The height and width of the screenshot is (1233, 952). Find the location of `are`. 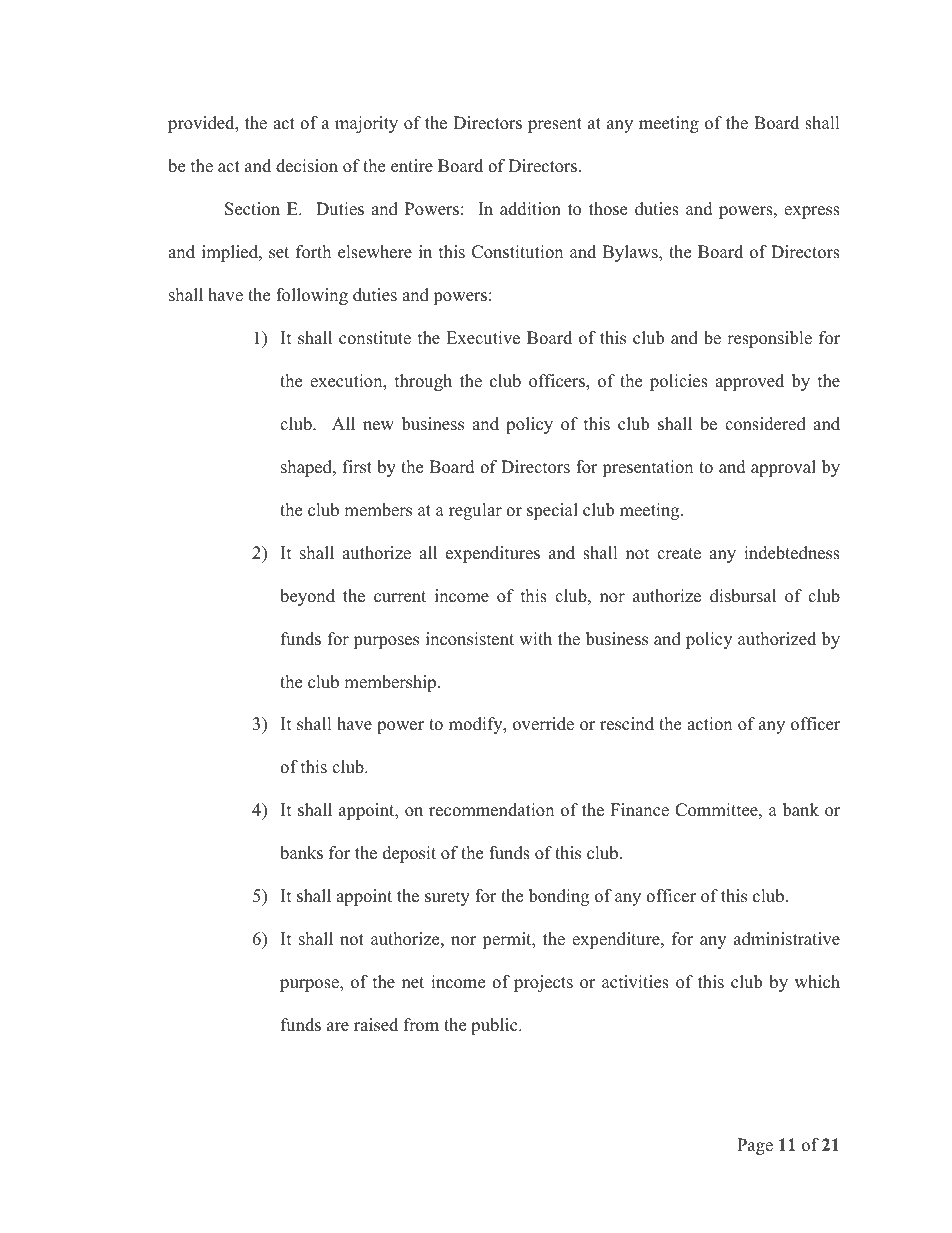

are is located at coordinates (338, 1027).
